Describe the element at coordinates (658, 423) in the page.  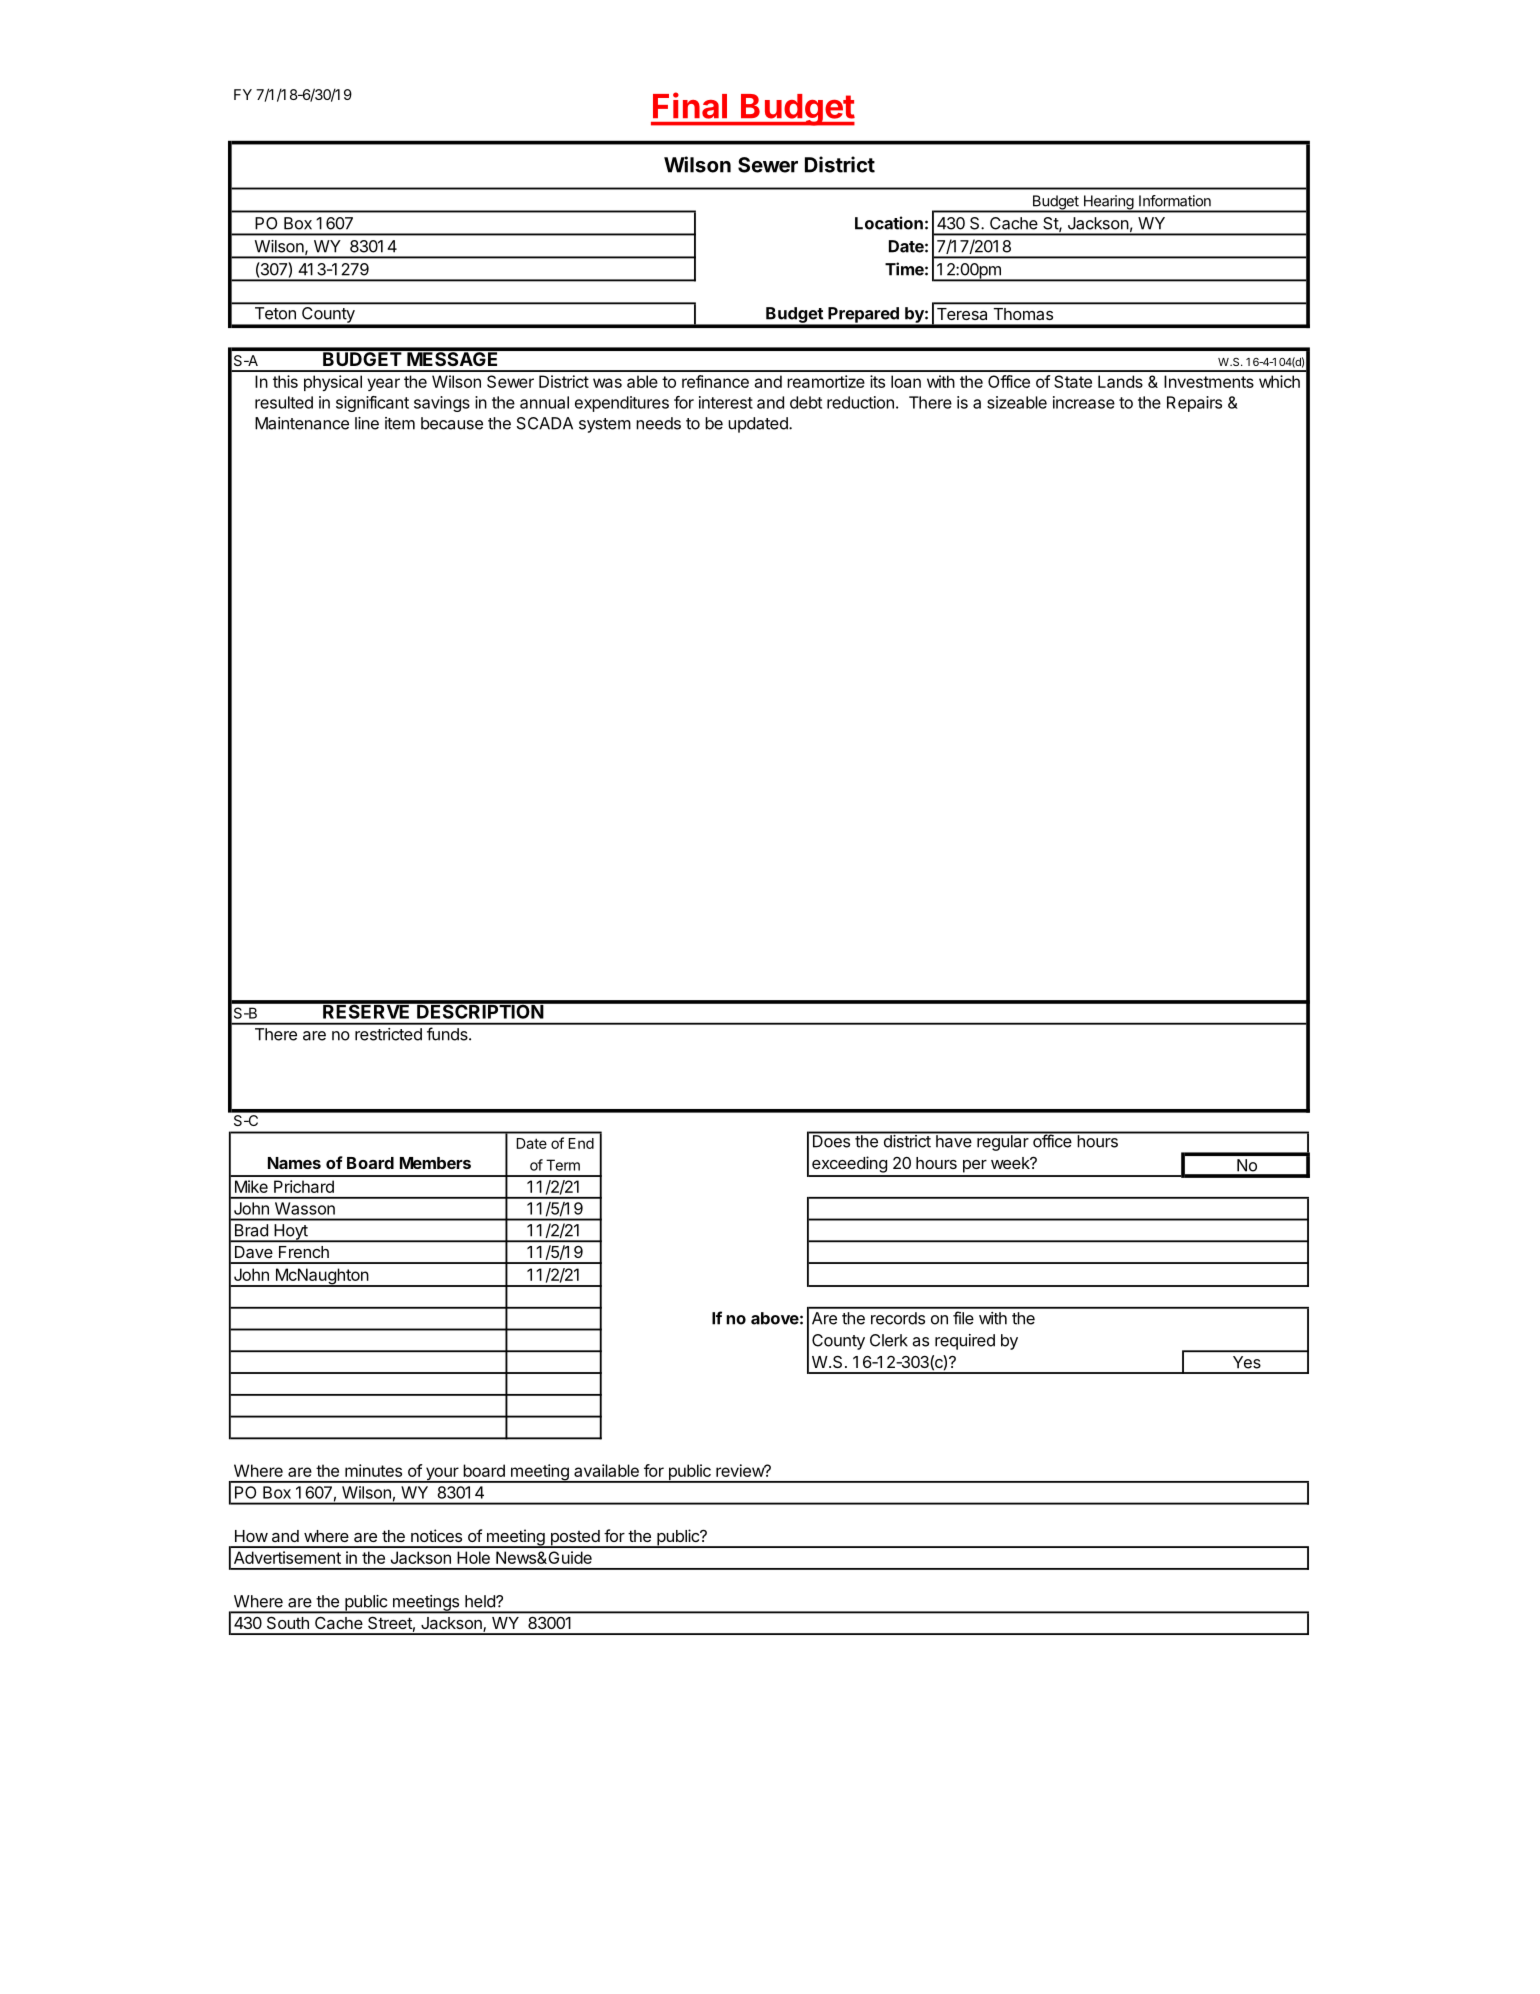
I see `needs` at that location.
